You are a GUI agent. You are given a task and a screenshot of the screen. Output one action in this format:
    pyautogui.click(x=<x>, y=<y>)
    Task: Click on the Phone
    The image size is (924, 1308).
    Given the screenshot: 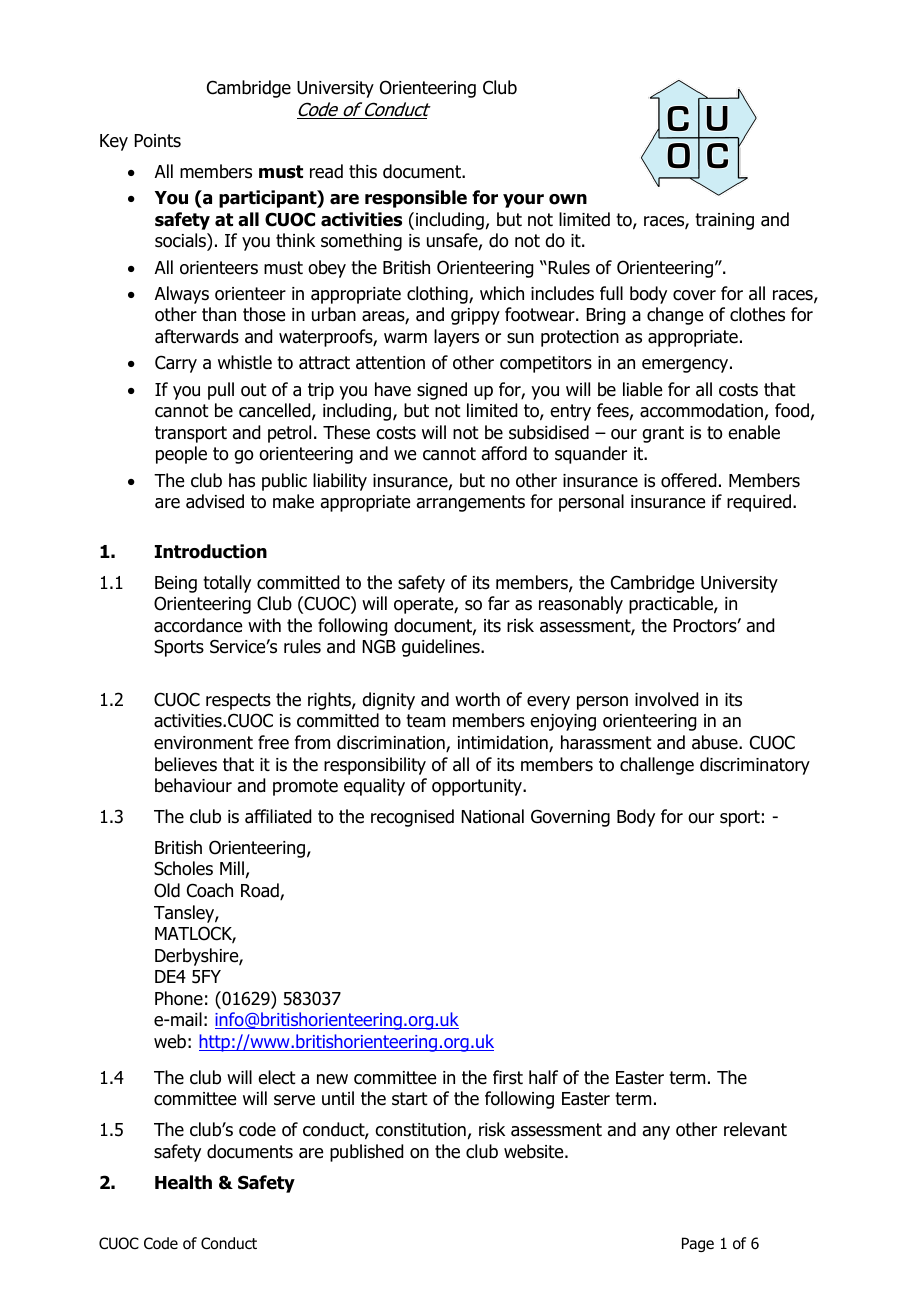 What is the action you would take?
    pyautogui.click(x=179, y=998)
